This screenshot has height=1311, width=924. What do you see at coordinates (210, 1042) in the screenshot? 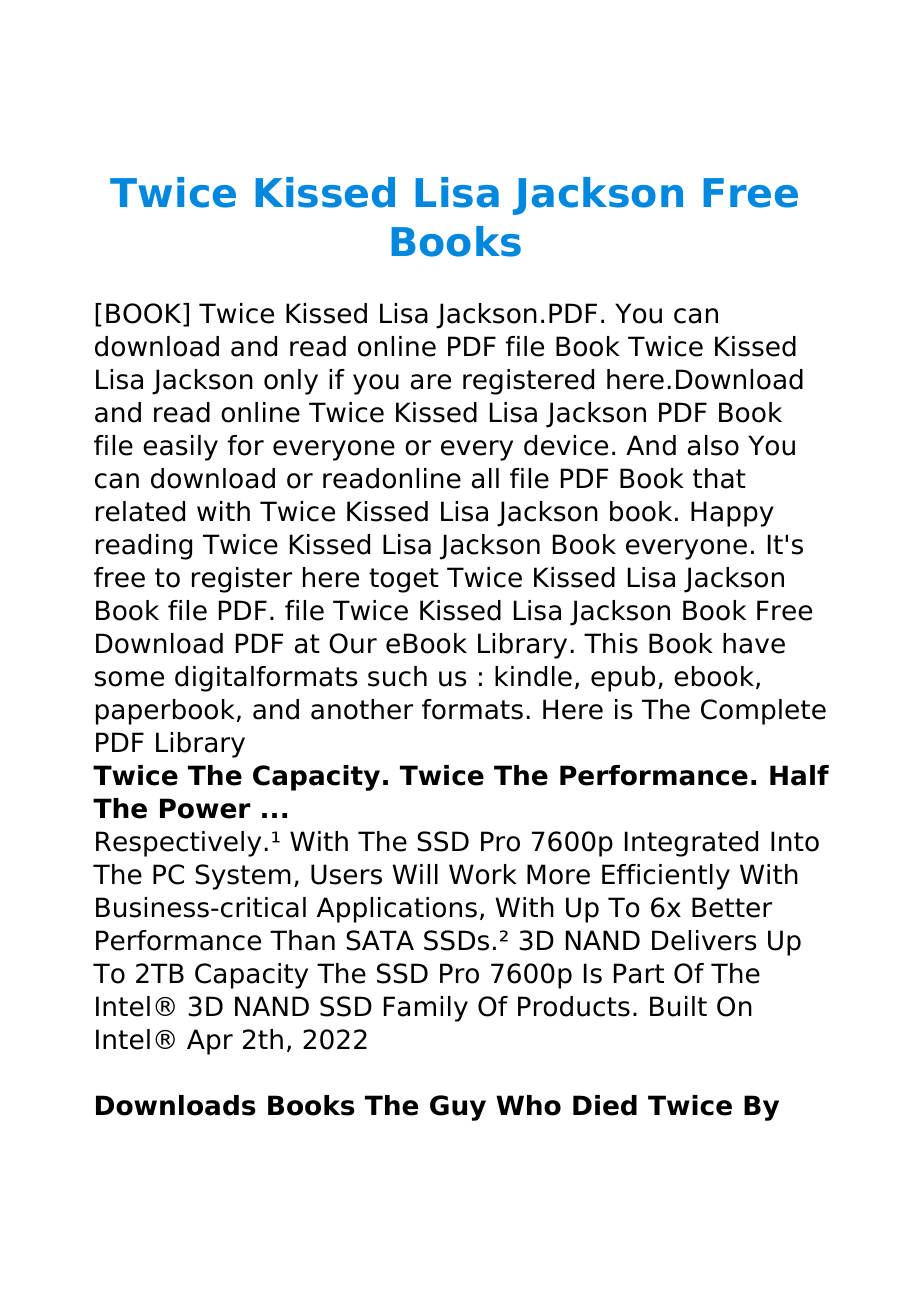
I see `Apr` at bounding box center [210, 1042].
